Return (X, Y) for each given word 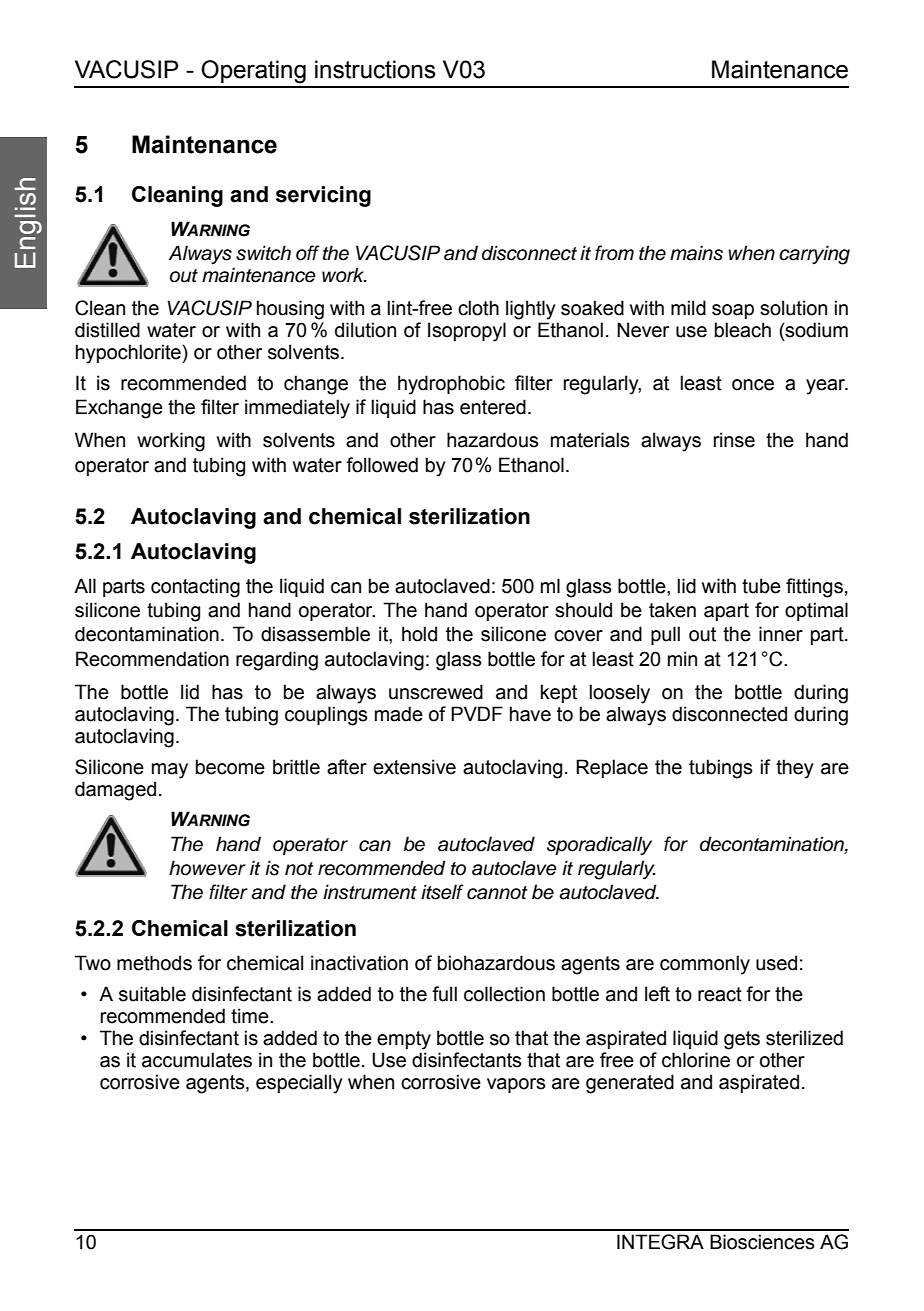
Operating (253, 72)
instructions (375, 69)
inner (781, 634)
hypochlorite (129, 354)
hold (419, 634)
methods (154, 963)
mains (696, 253)
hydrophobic (451, 385)
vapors (516, 1085)
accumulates (197, 1060)
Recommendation (152, 659)
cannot (497, 893)
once (753, 385)
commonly (705, 965)
